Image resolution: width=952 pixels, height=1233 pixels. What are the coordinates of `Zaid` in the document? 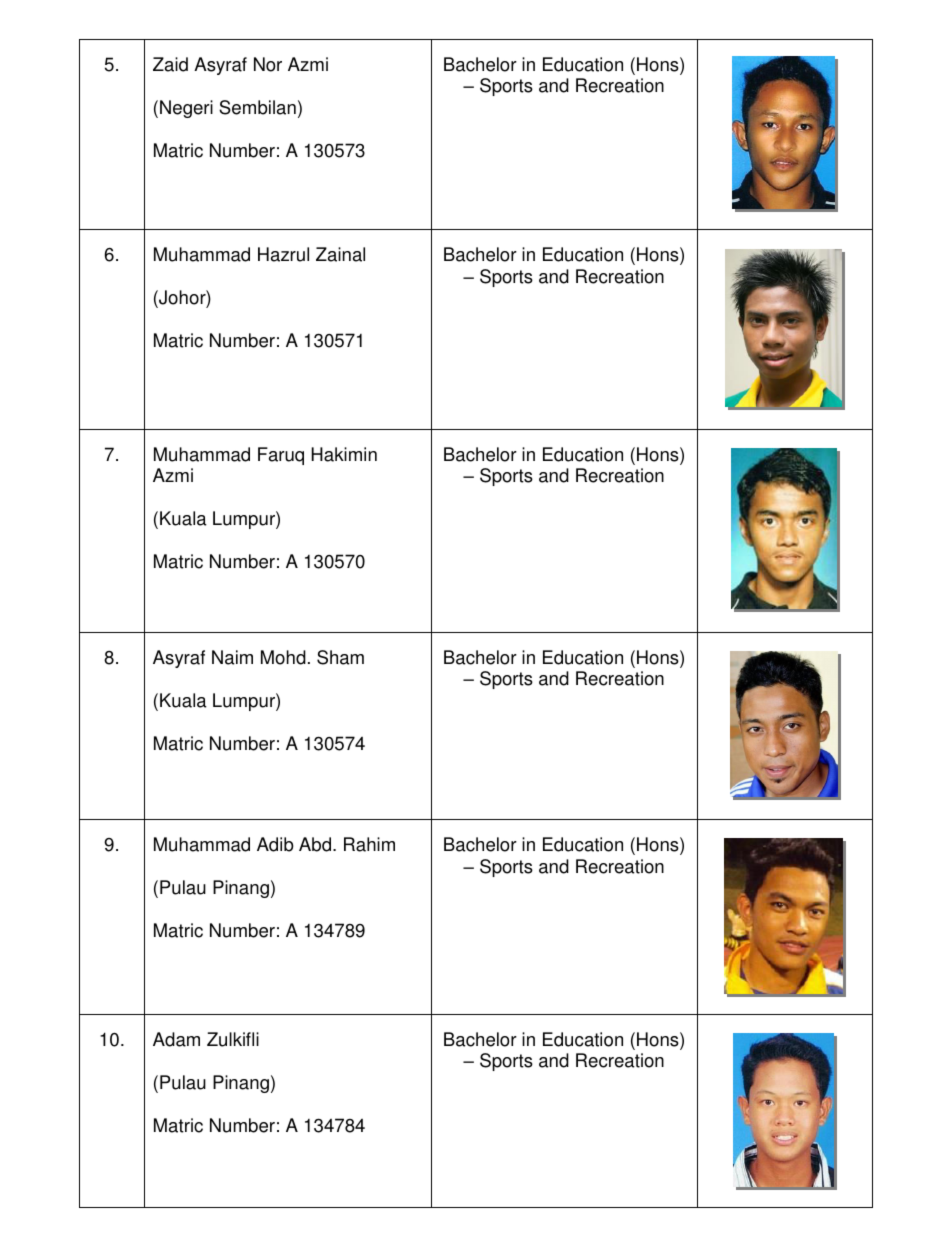 It's located at (170, 64).
